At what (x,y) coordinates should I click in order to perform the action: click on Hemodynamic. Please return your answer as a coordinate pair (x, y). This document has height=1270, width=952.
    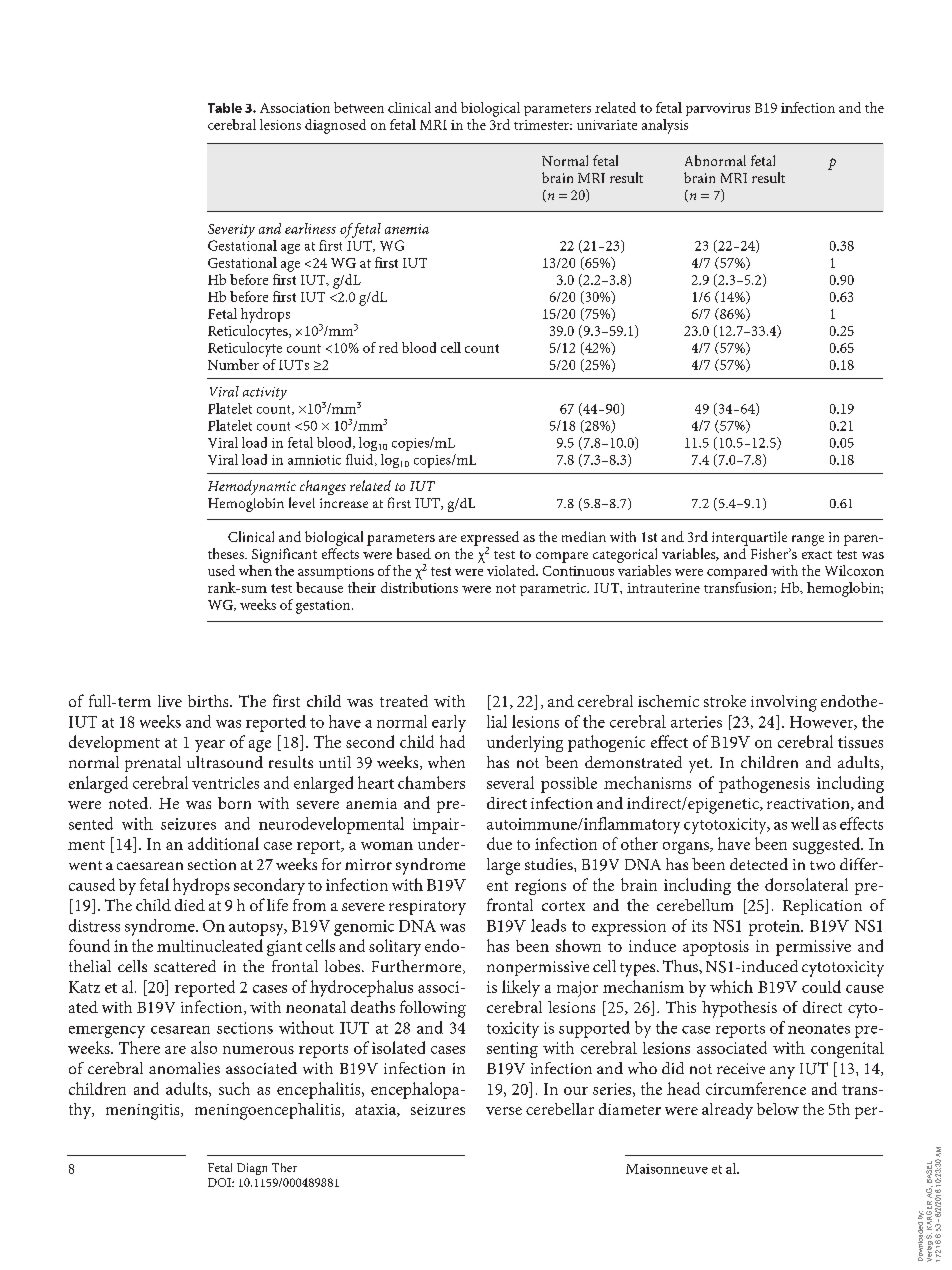
    Looking at the image, I should click on (252, 489).
